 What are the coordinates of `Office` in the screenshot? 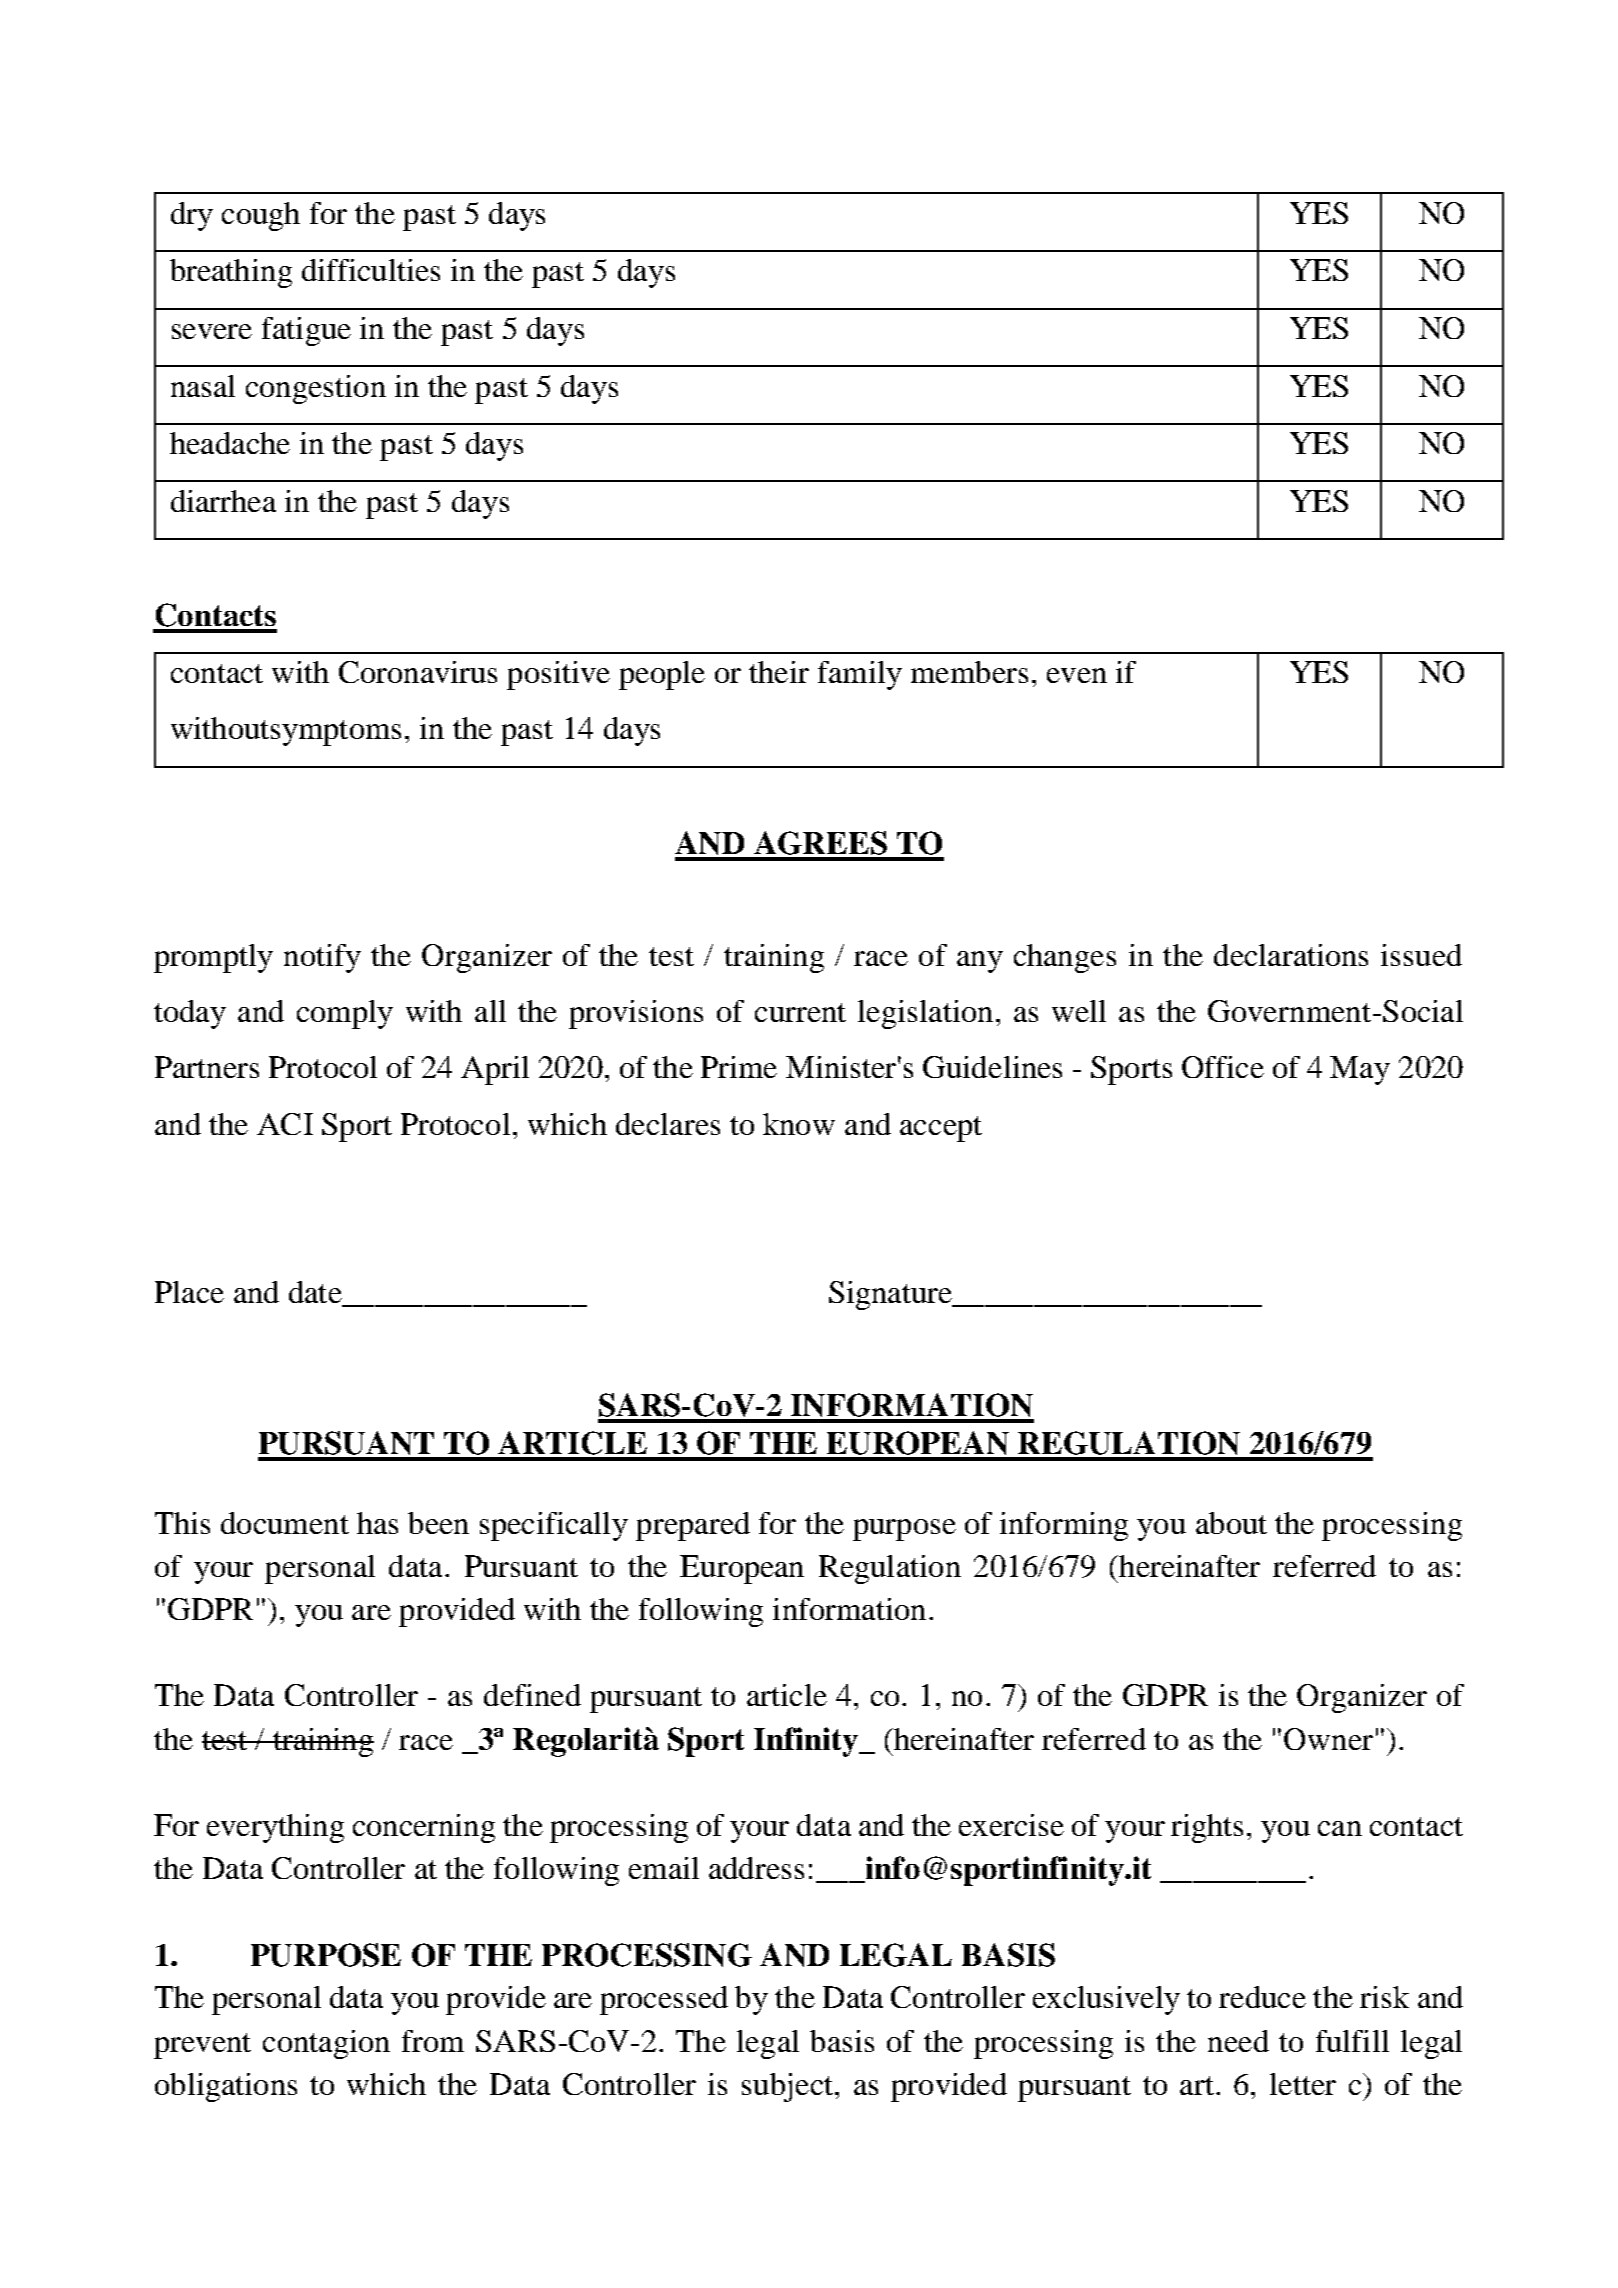 It's located at (1223, 1067).
